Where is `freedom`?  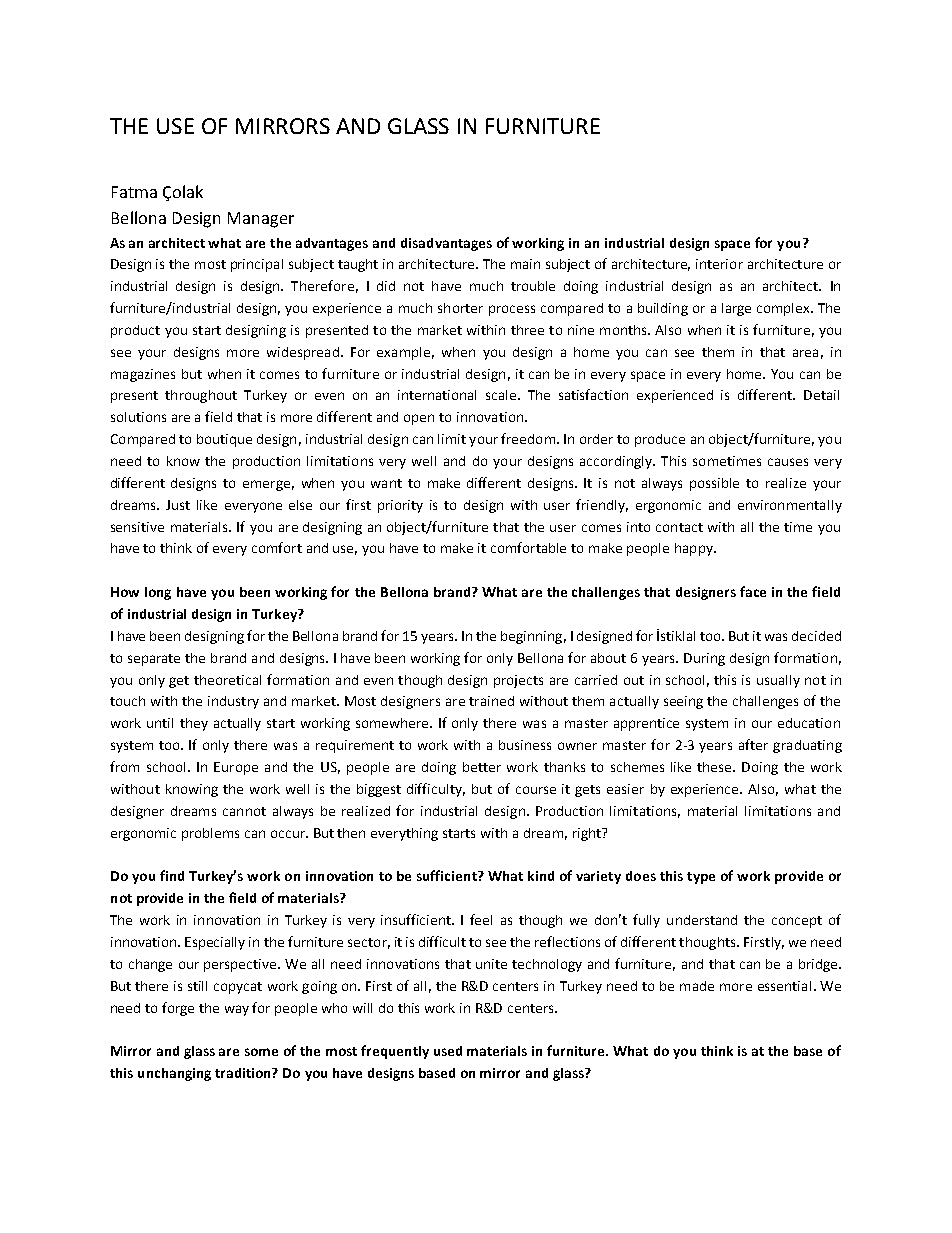 freedom is located at coordinates (528, 438).
